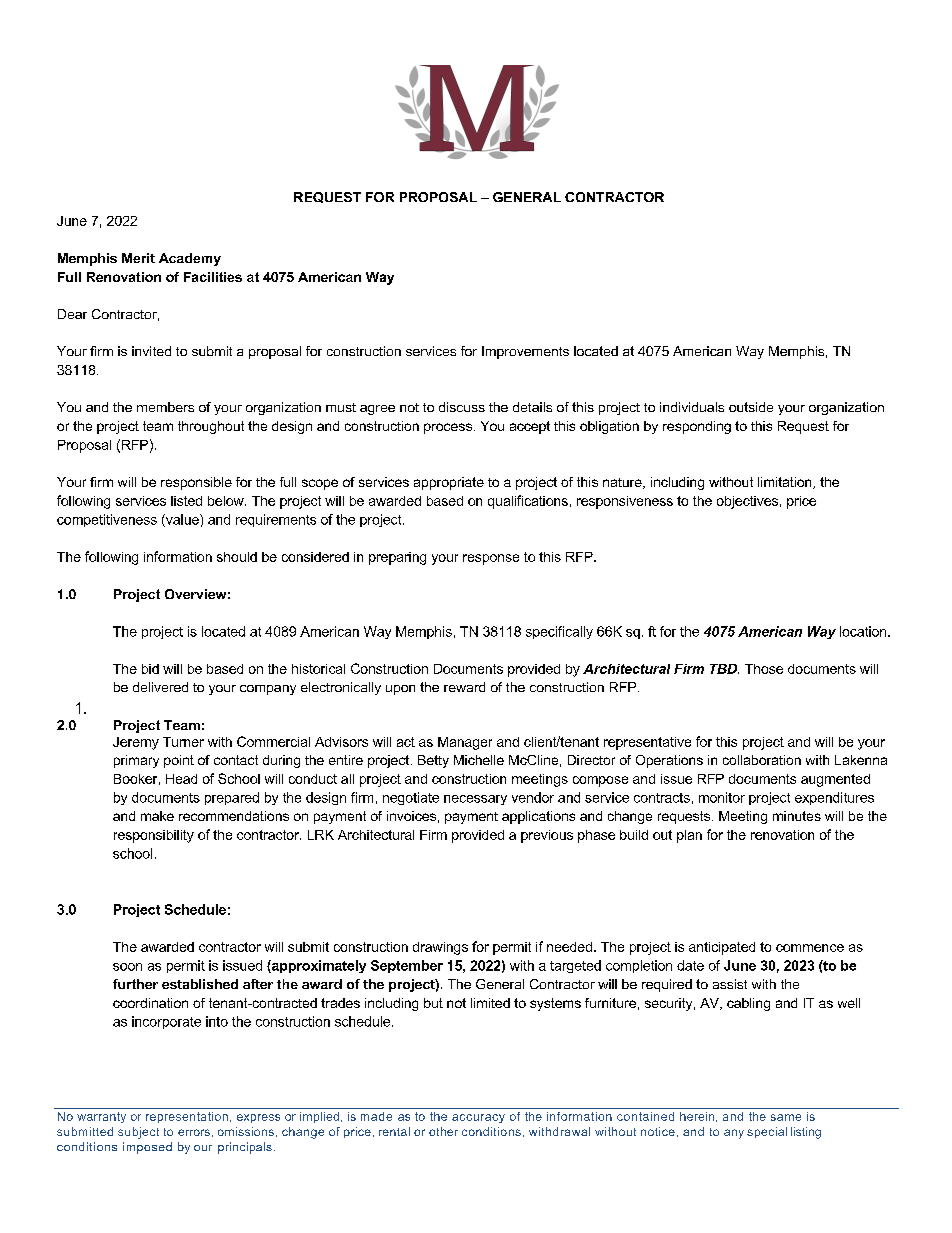 The width and height of the page is (952, 1233). Describe the element at coordinates (525, 352) in the page. I see `Improvements` at that location.
